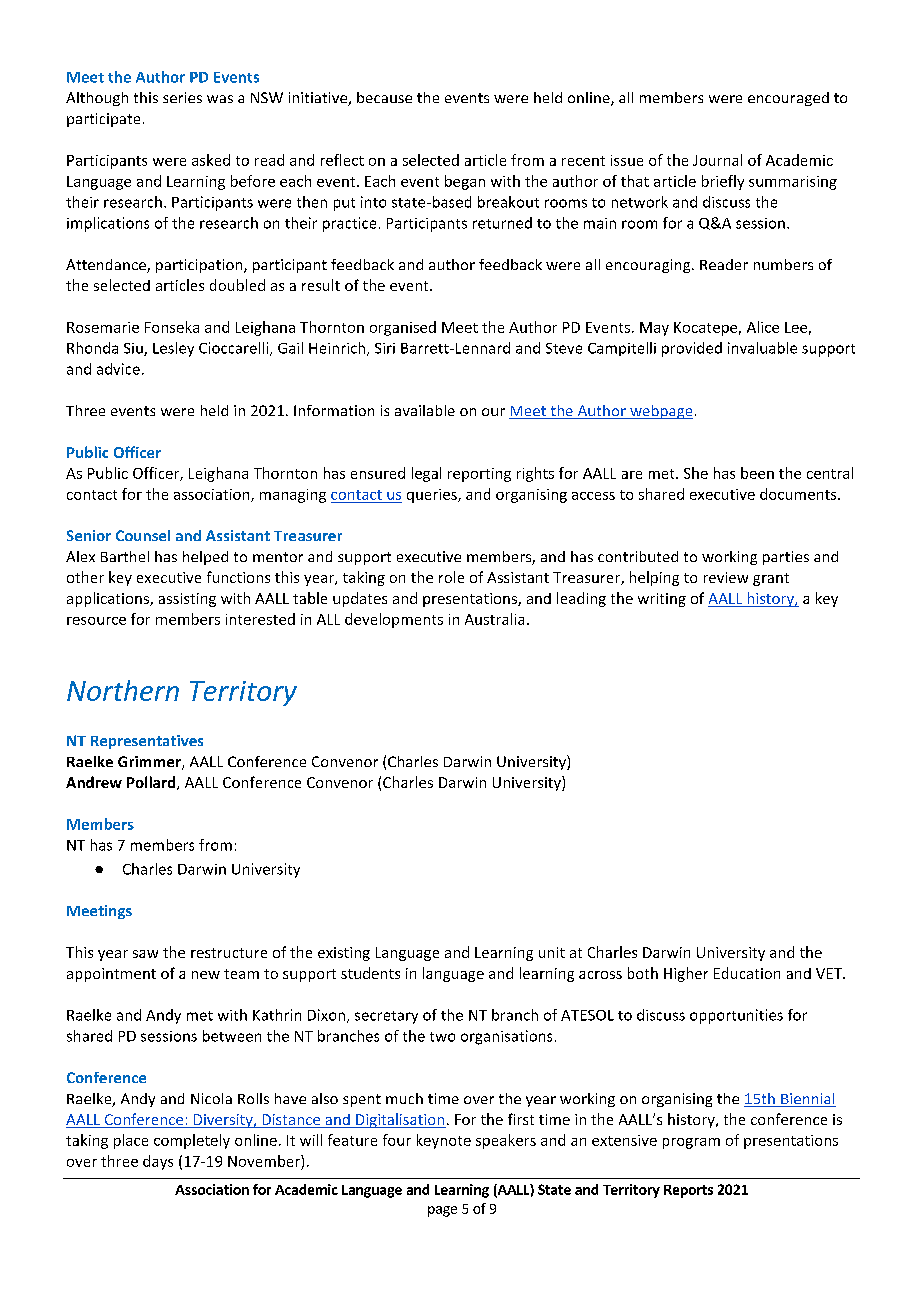  I want to click on Journal, so click(717, 160).
